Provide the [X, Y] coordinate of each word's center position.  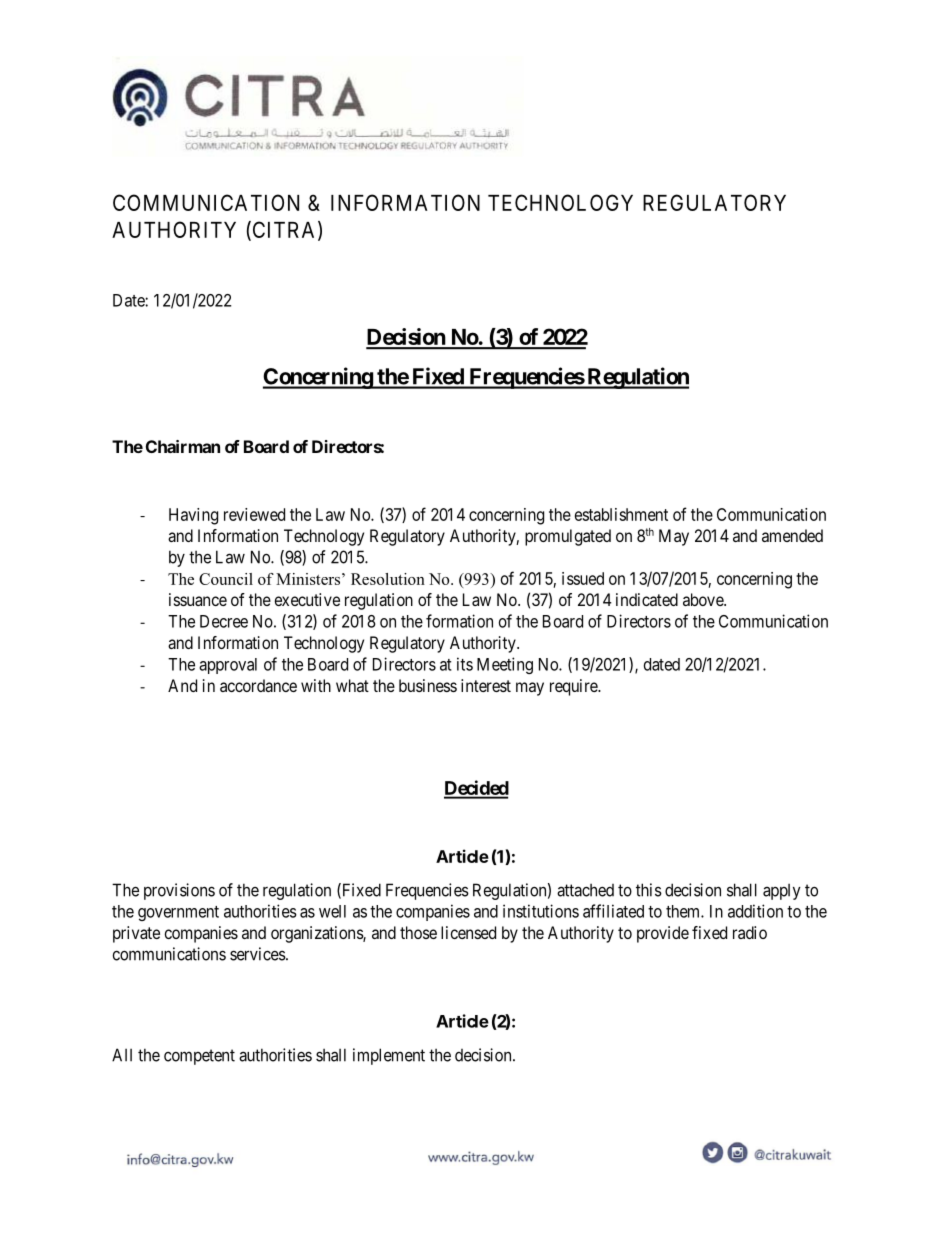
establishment [621, 514]
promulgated [568, 537]
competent [199, 1057]
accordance [258, 685]
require [574, 687]
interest [486, 685]
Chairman [183, 446]
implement [389, 1056]
